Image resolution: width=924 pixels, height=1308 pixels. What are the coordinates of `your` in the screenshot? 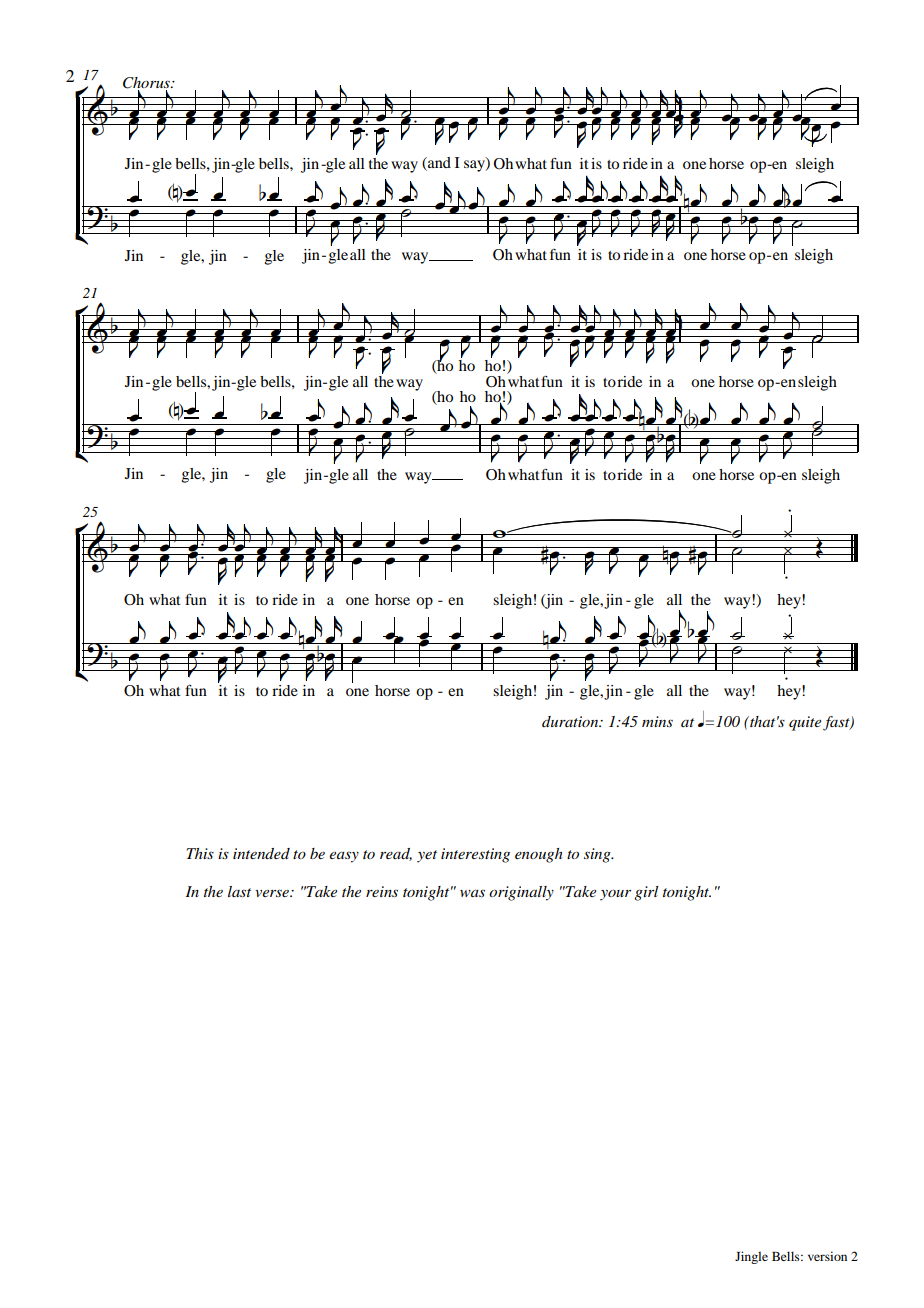 It's located at (615, 895).
